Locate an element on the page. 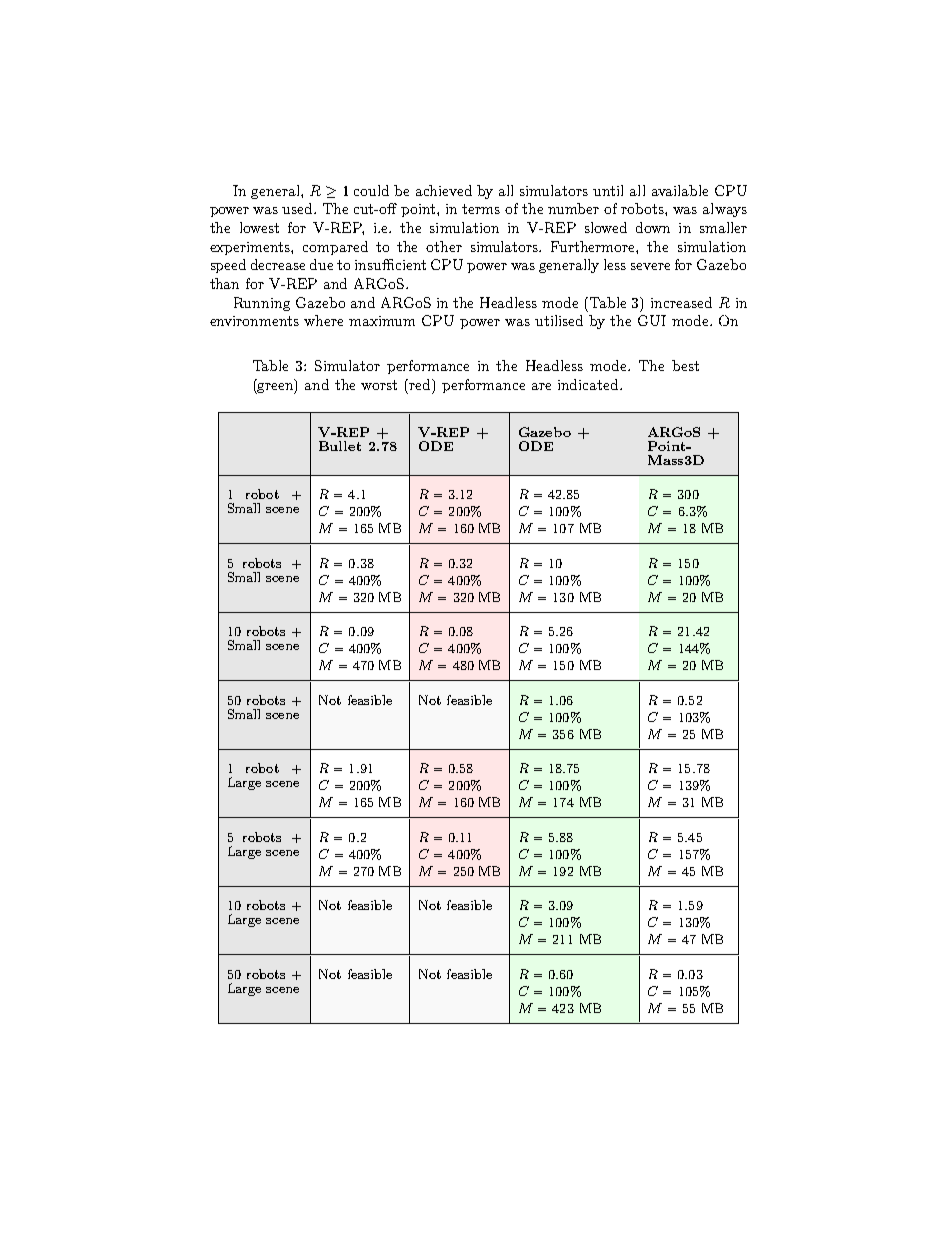  Bullet is located at coordinates (340, 446).
